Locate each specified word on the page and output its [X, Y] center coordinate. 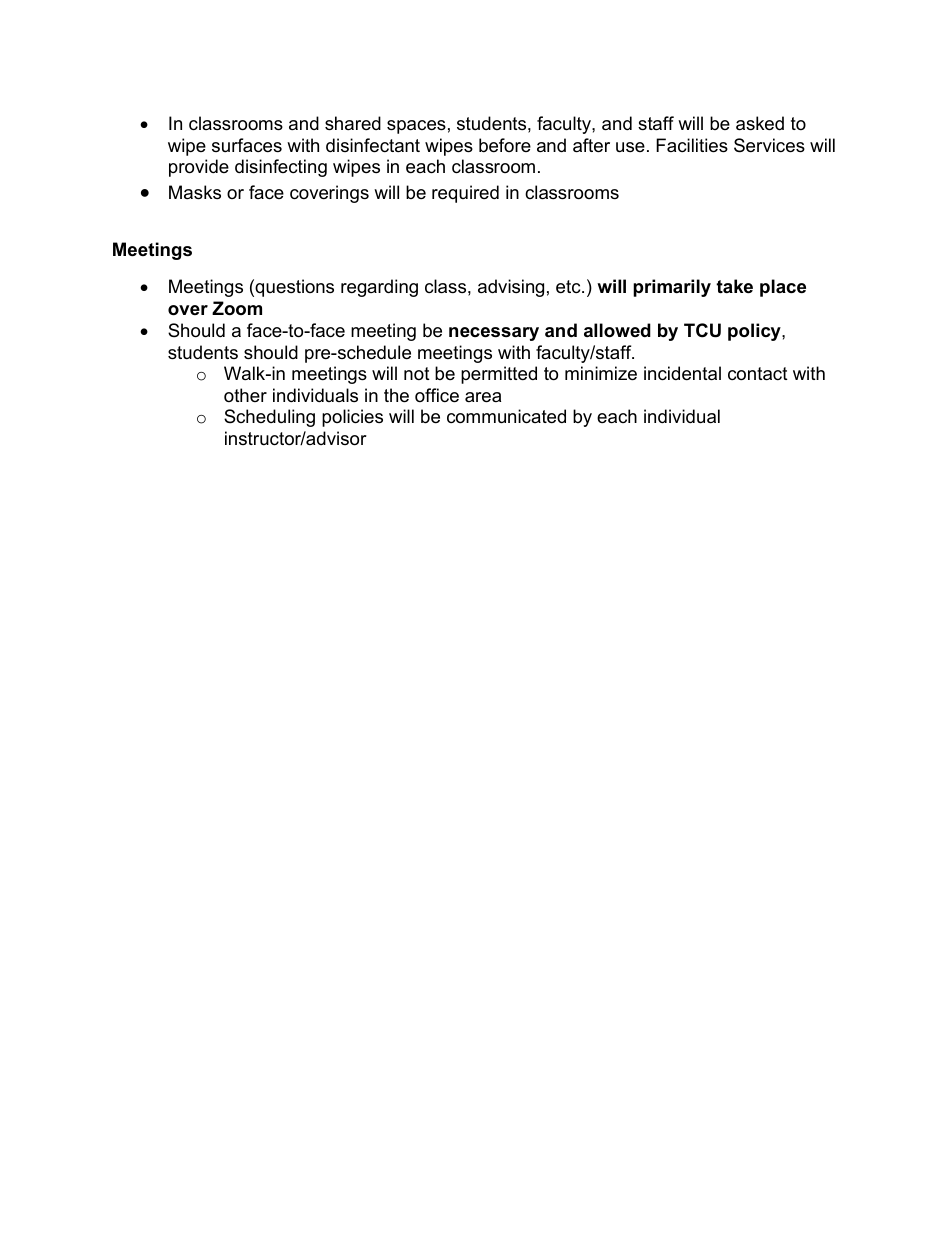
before [505, 145]
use [630, 147]
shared [353, 123]
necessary [494, 334]
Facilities [692, 145]
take [734, 286]
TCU [702, 330]
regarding [379, 288]
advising [511, 288]
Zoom [237, 308]
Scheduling [269, 418]
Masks [195, 192]
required [465, 194]
